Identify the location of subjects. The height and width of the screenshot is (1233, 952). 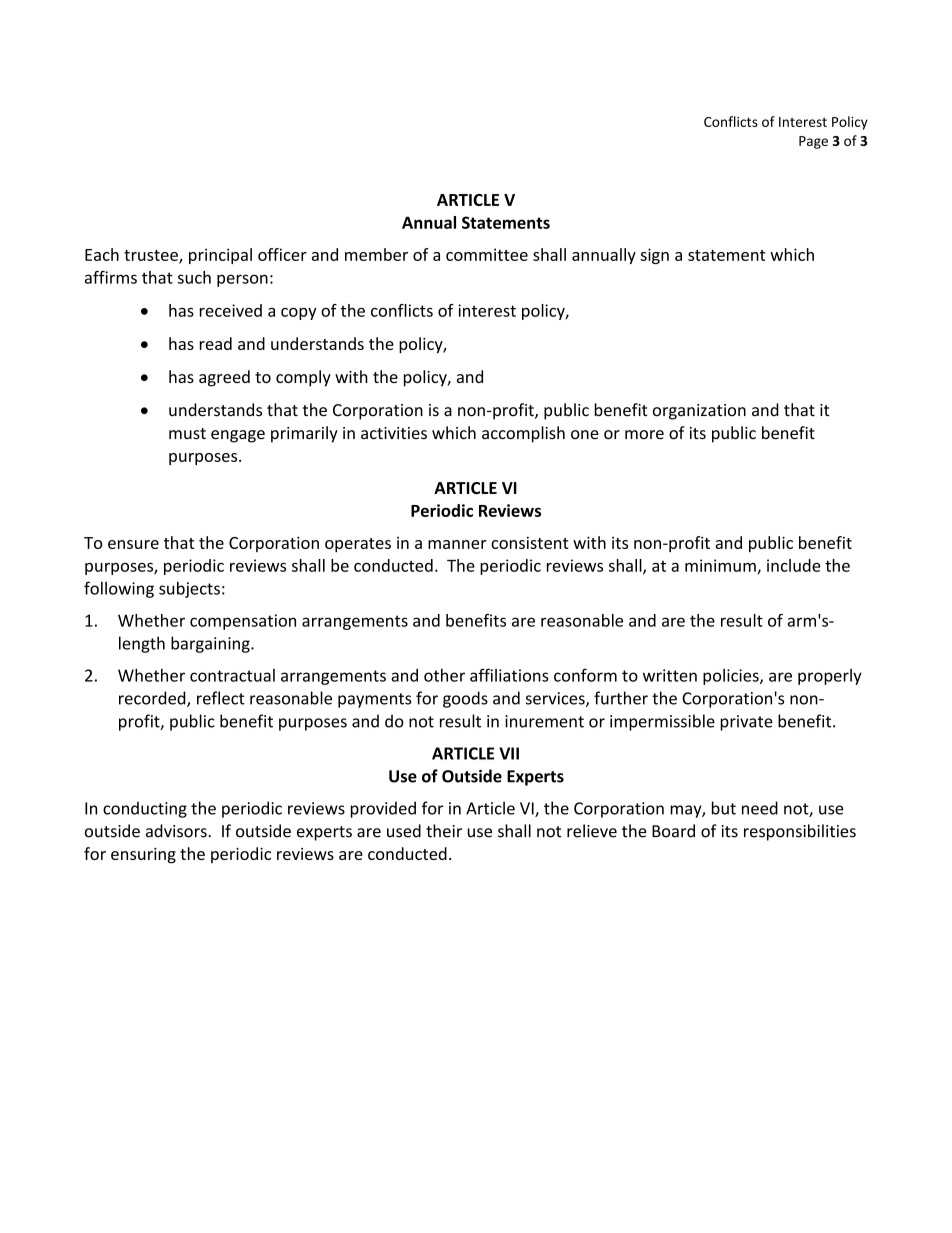
(189, 589).
